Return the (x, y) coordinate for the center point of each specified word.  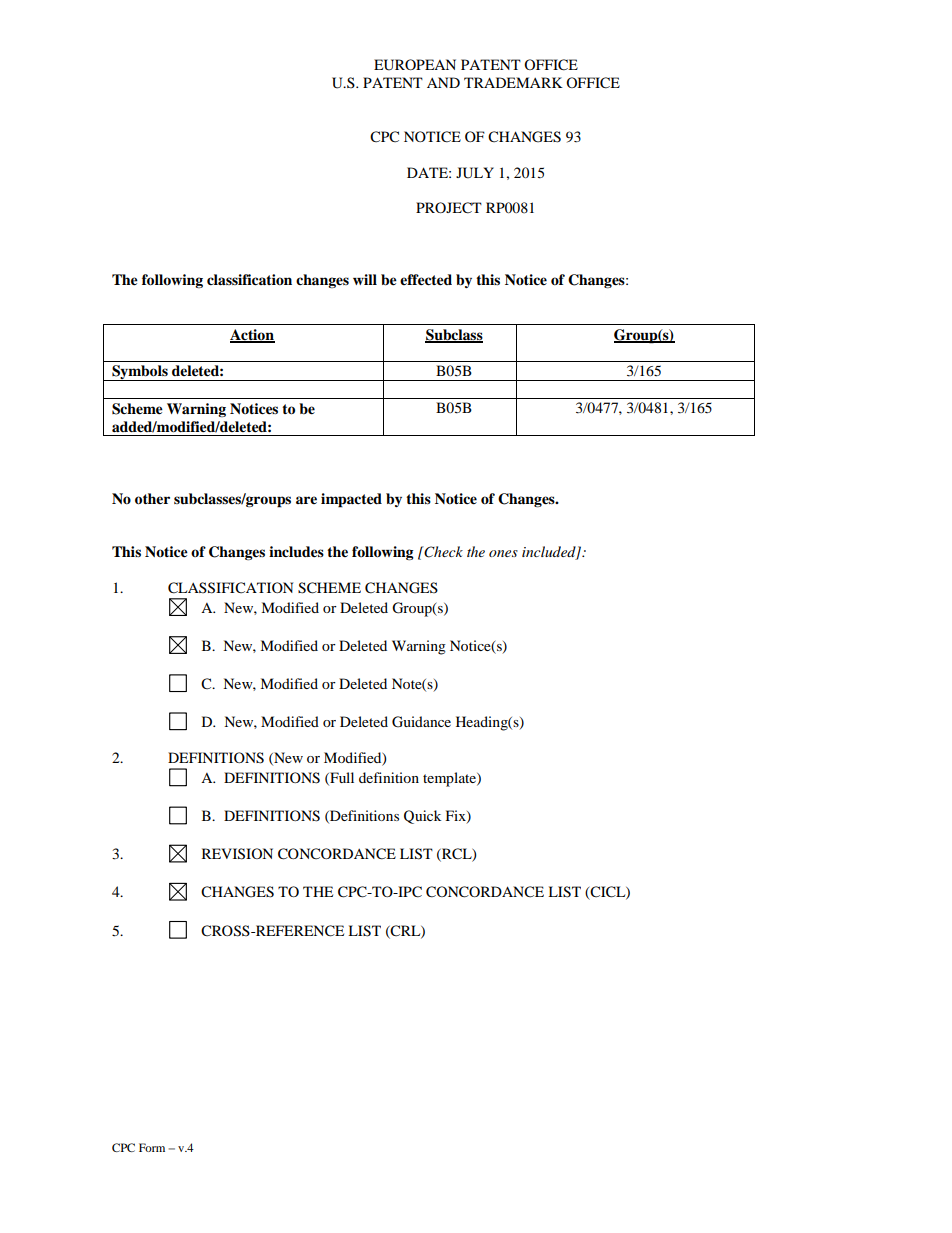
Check (443, 552)
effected (426, 280)
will (365, 279)
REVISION (237, 854)
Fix (457, 817)
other (152, 499)
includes (296, 552)
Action (252, 336)
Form (152, 1147)
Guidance (421, 722)
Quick (422, 817)
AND (443, 82)
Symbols (140, 373)
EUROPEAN (415, 65)
